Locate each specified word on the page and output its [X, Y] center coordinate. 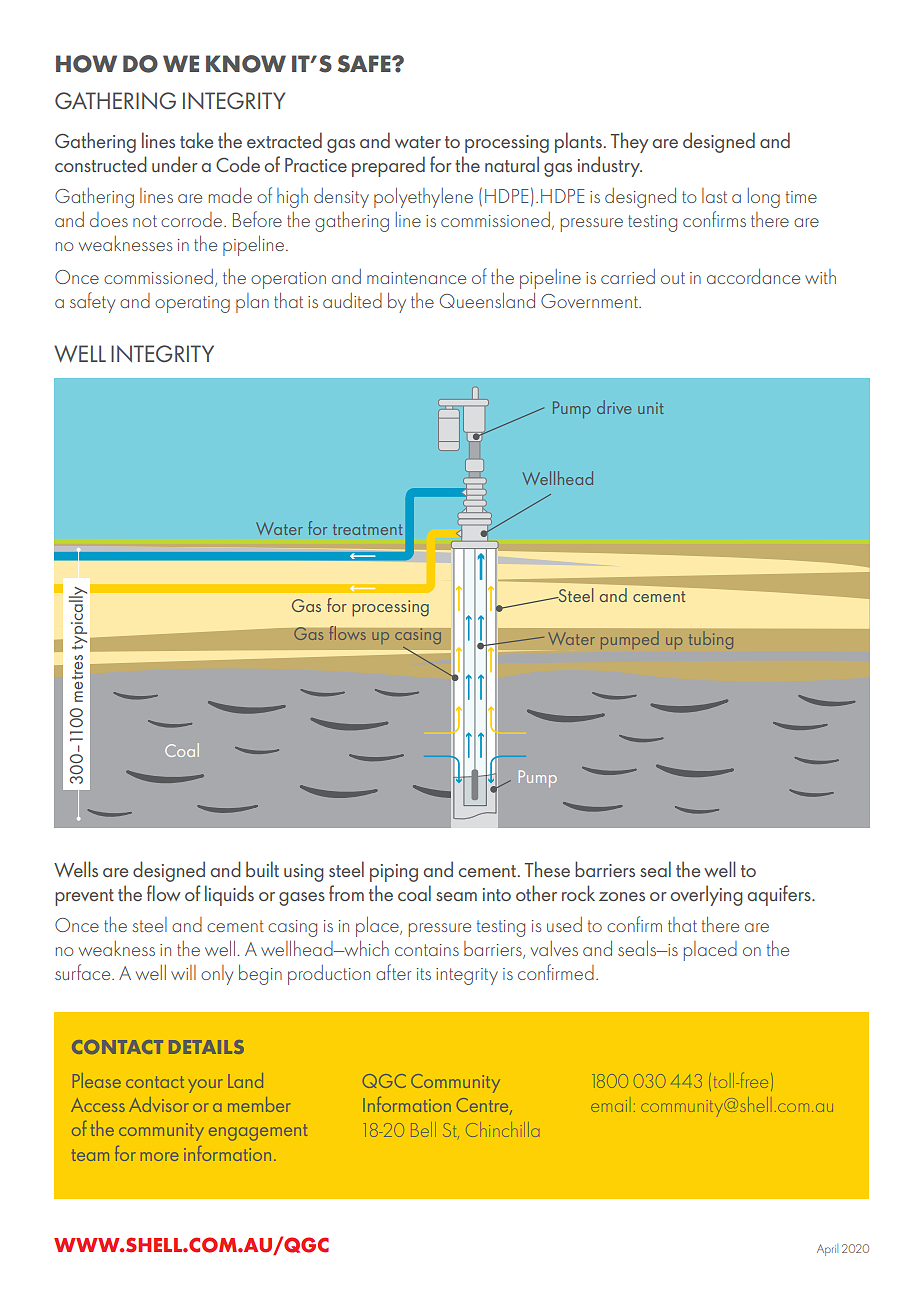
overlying [706, 895]
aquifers [780, 895]
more [160, 1156]
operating [192, 304]
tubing [711, 640]
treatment [367, 529]
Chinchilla [503, 1129]
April [827, 1250]
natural [512, 164]
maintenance [416, 278]
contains [427, 950]
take [196, 140]
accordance [753, 276]
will [183, 972]
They [629, 142]
